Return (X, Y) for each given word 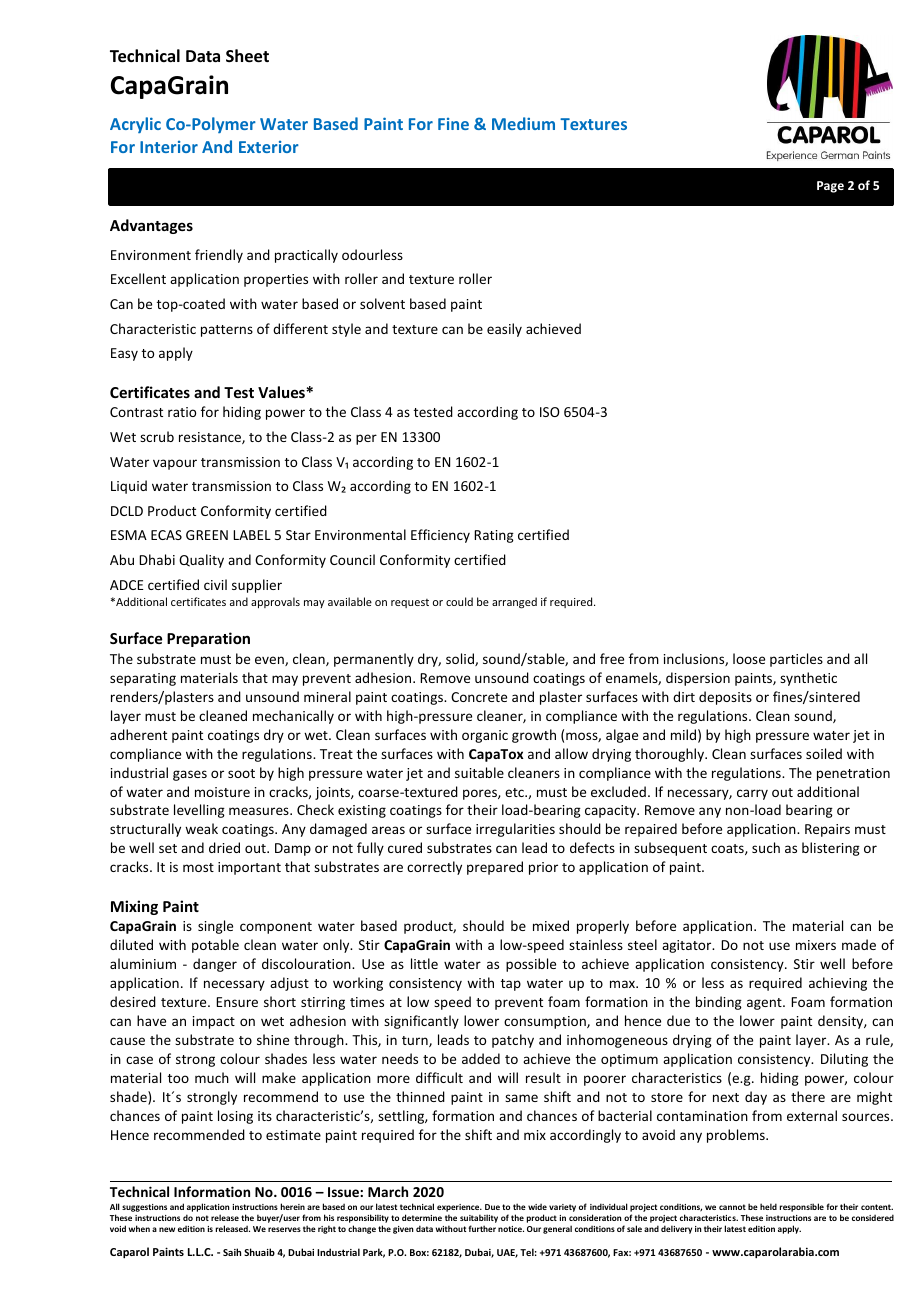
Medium (523, 123)
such (766, 847)
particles (796, 660)
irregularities (515, 830)
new (167, 1229)
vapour (175, 464)
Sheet (247, 56)
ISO (550, 412)
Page (830, 187)
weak (201, 828)
